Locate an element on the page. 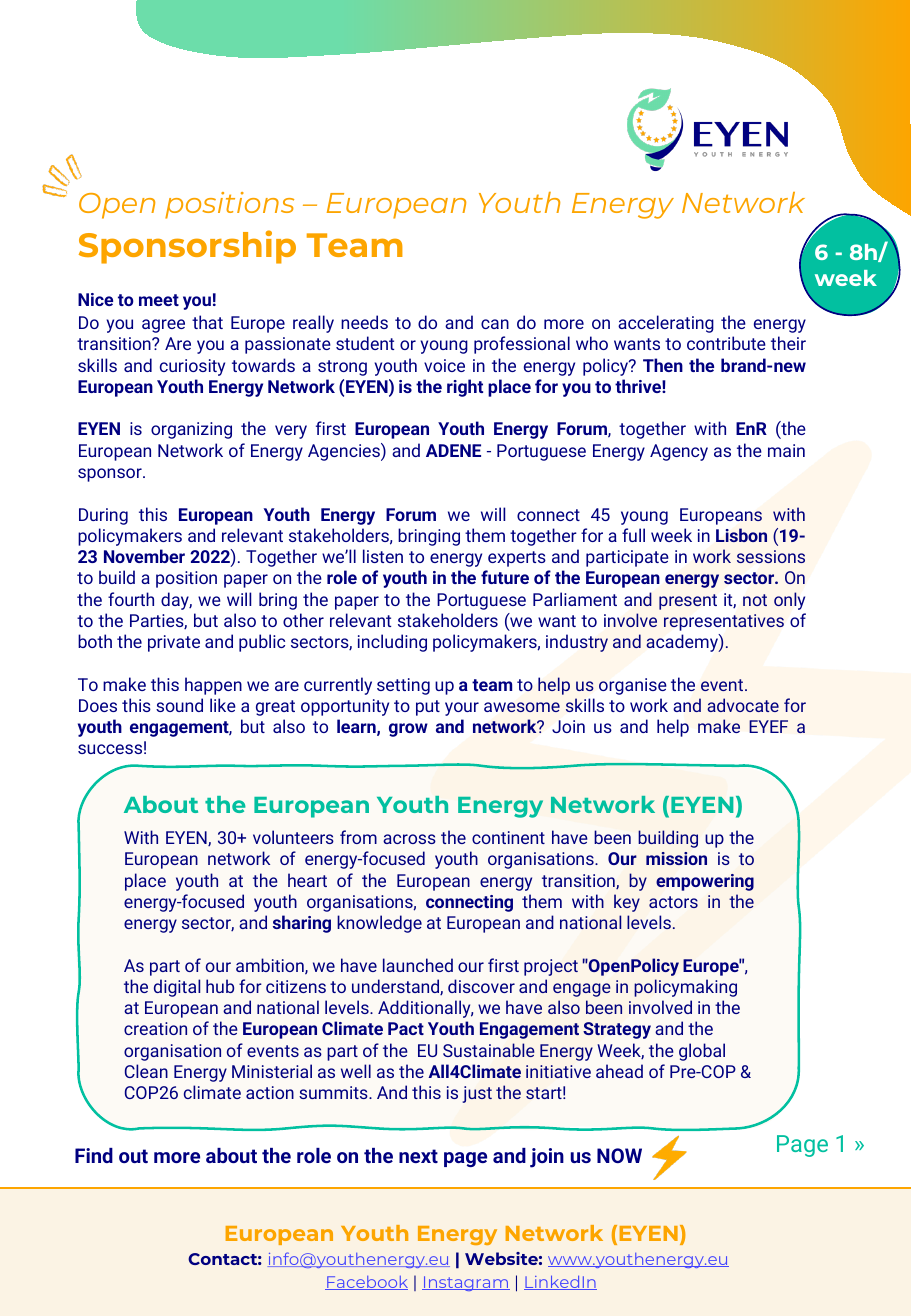  voice is located at coordinates (444, 365).
